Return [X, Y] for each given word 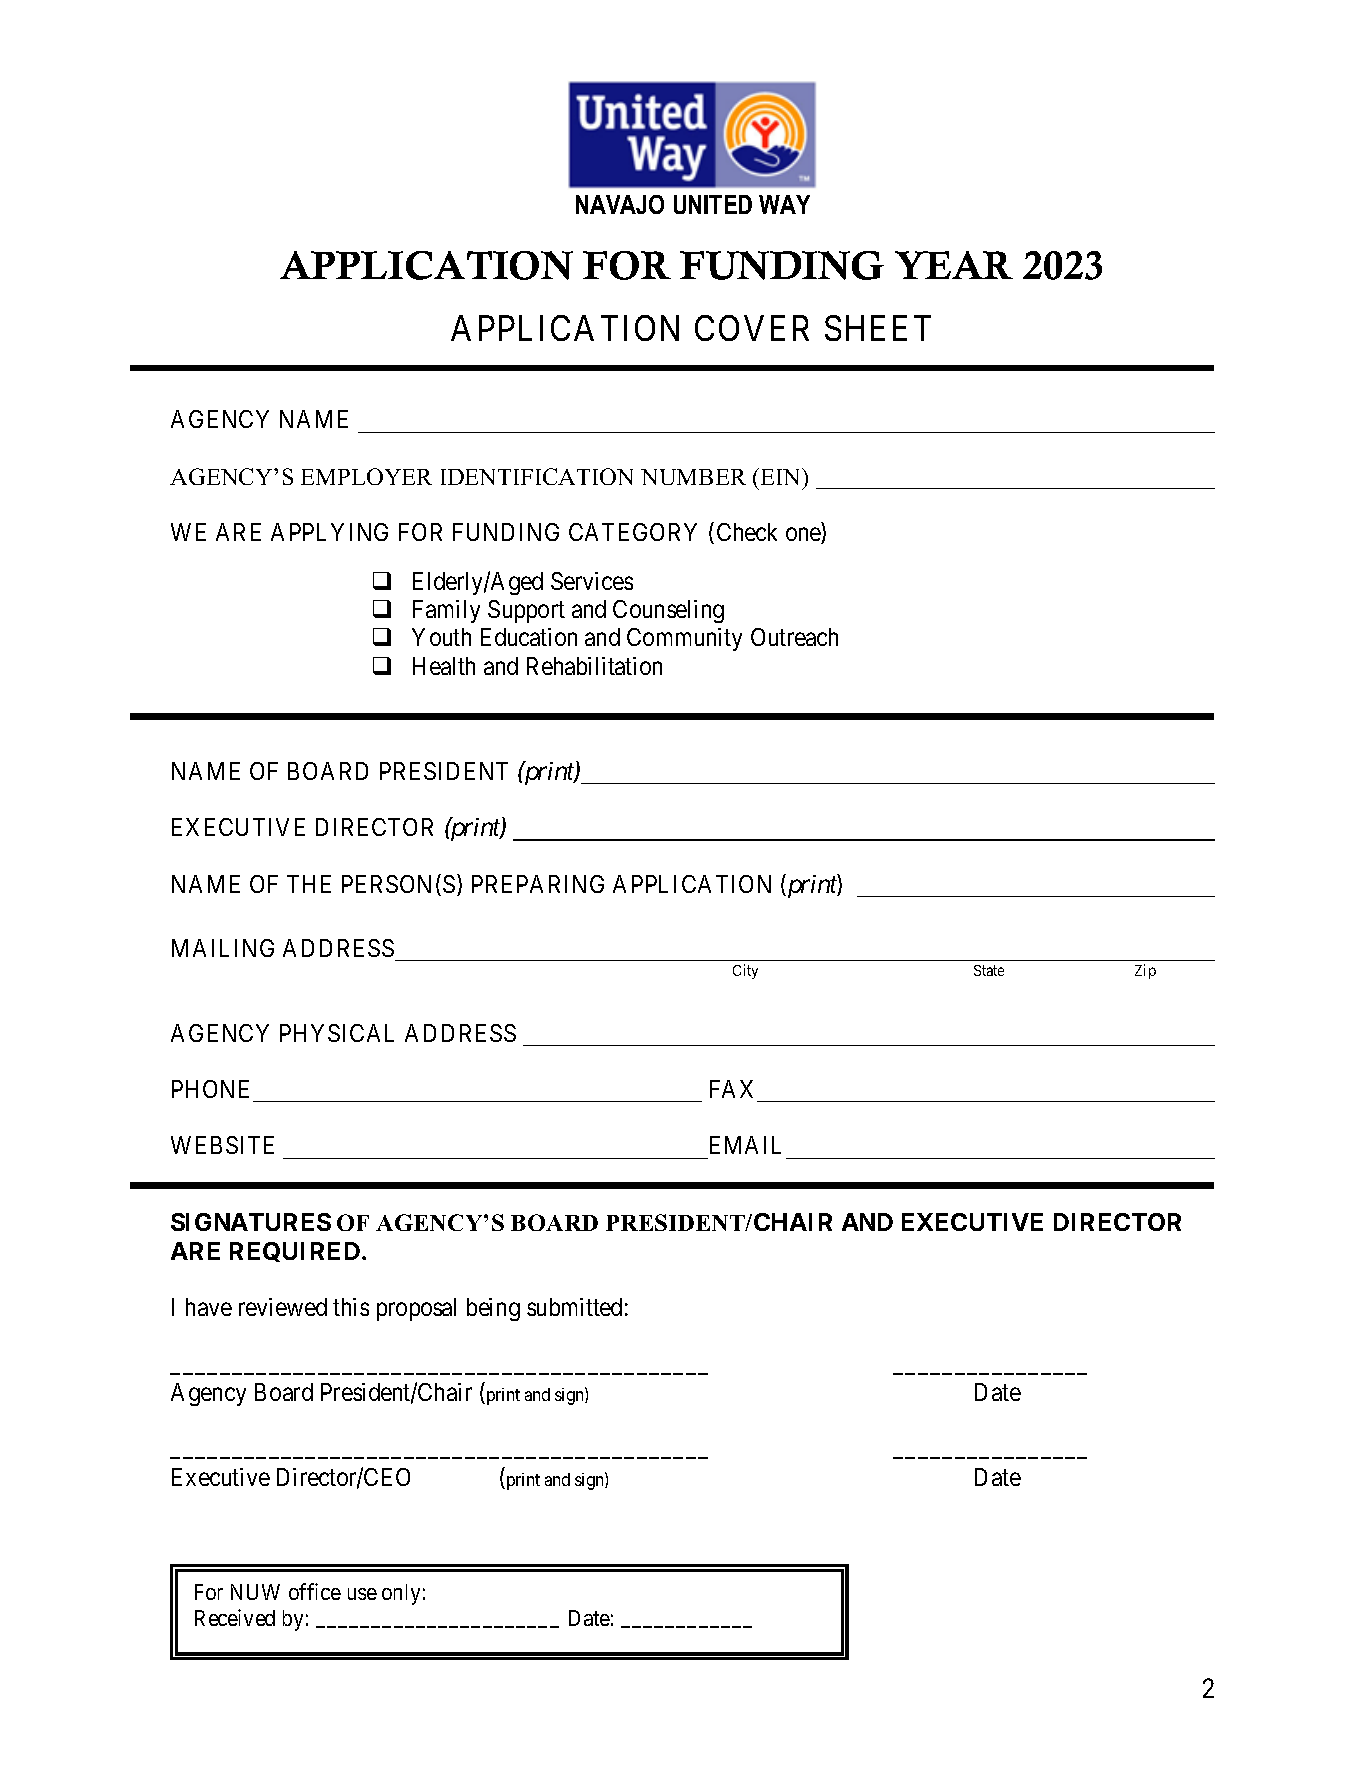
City [745, 971]
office [315, 1591]
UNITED [713, 204]
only [401, 1594]
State [989, 970]
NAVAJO [620, 204]
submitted [574, 1307]
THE [309, 884]
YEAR [954, 265]
